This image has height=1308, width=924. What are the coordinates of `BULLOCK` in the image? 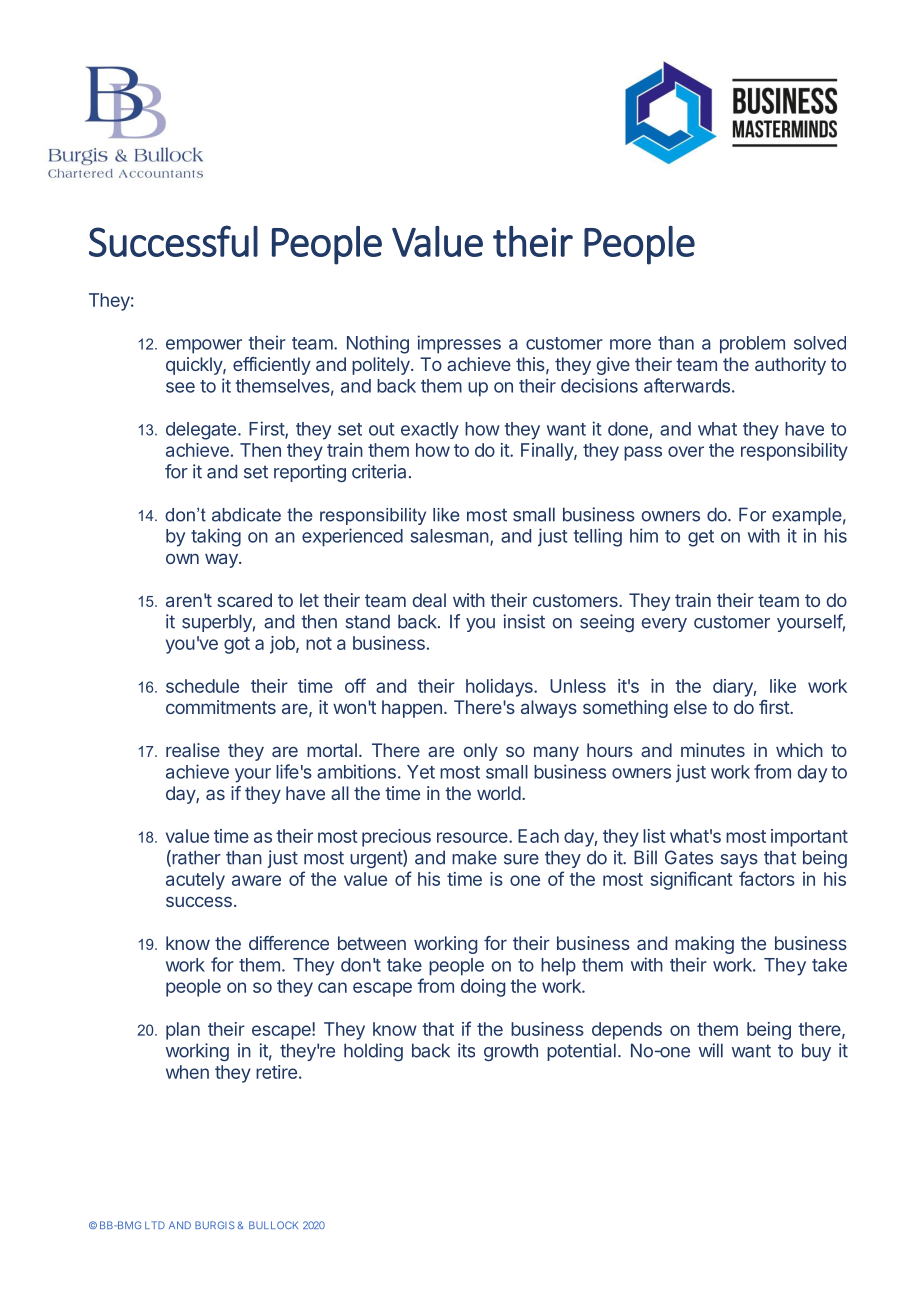 It's located at (273, 1225).
